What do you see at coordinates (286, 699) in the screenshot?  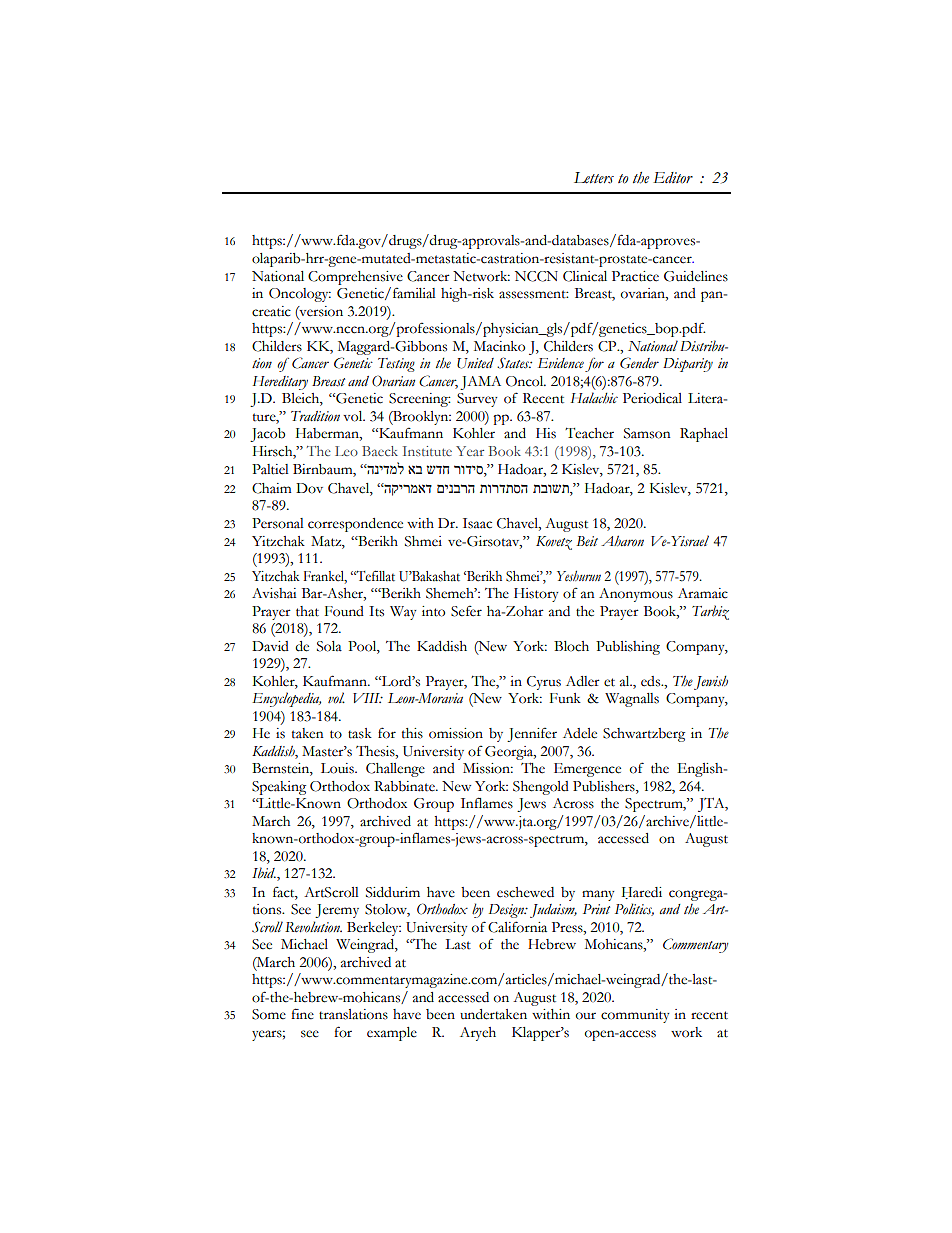 I see `Encyclopedia` at bounding box center [286, 699].
